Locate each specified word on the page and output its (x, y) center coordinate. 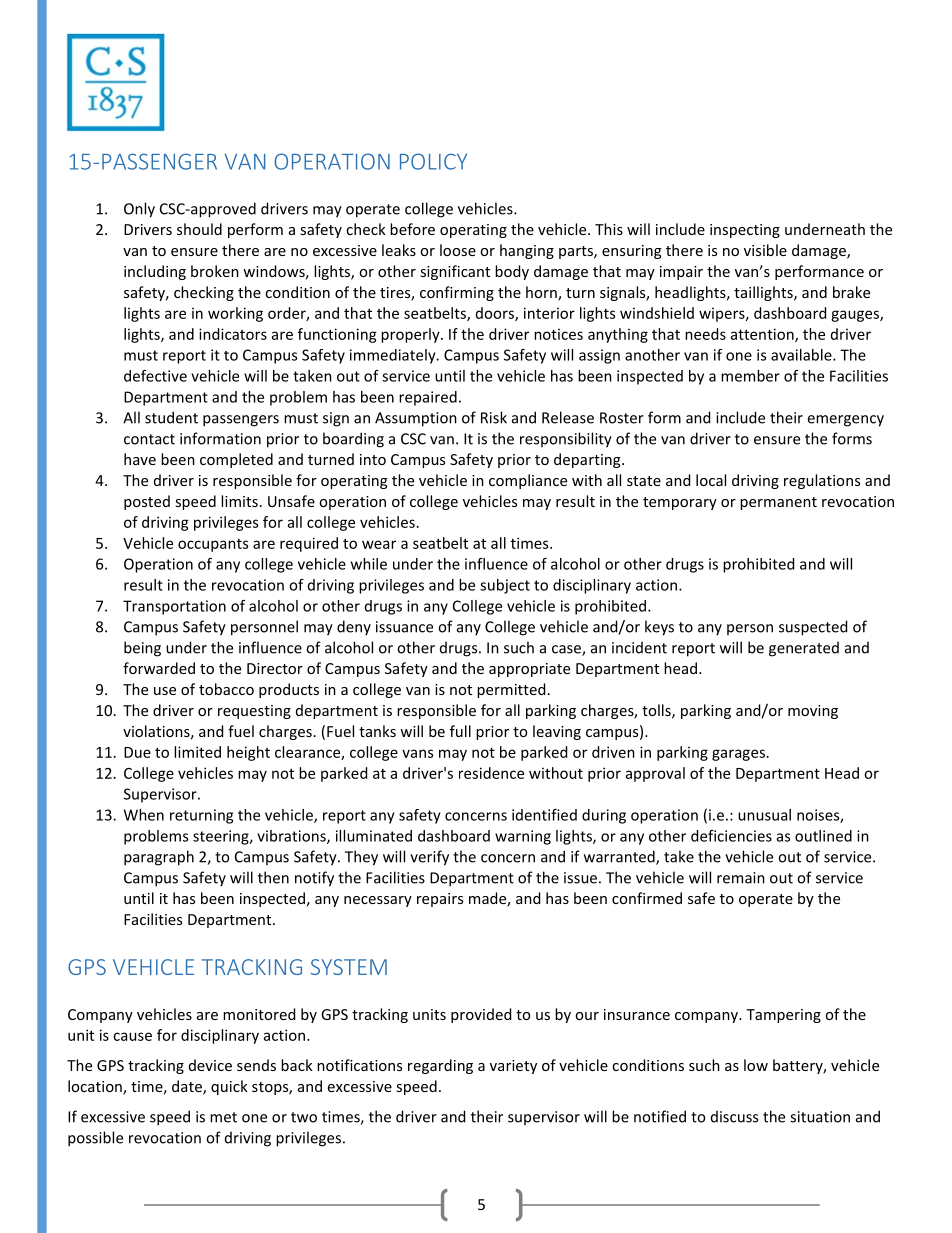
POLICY (433, 161)
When (144, 815)
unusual (764, 815)
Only (139, 210)
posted (147, 502)
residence (491, 773)
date (188, 1087)
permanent (778, 503)
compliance (528, 481)
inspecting (745, 231)
